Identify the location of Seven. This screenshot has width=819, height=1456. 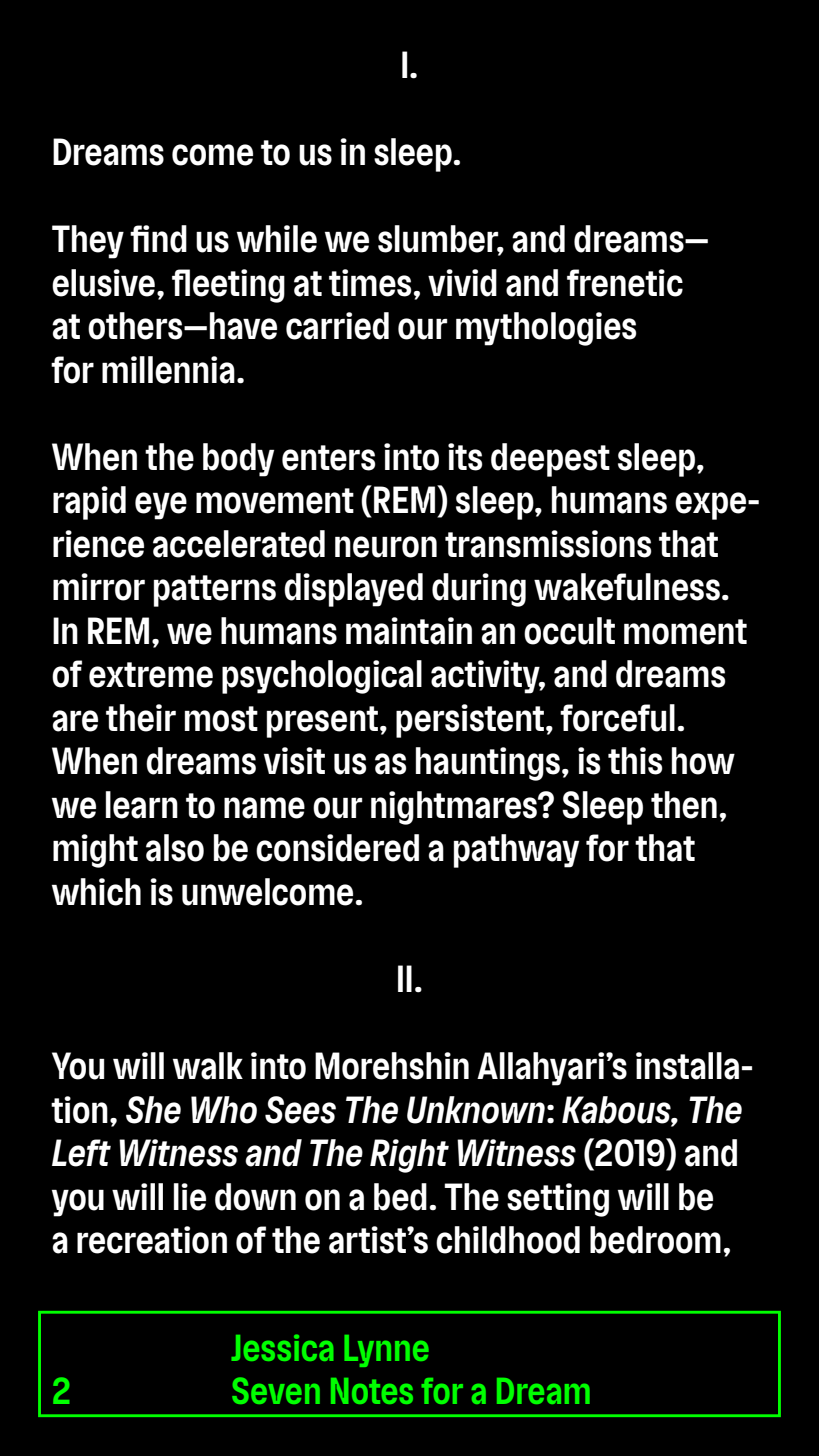
(276, 1390).
